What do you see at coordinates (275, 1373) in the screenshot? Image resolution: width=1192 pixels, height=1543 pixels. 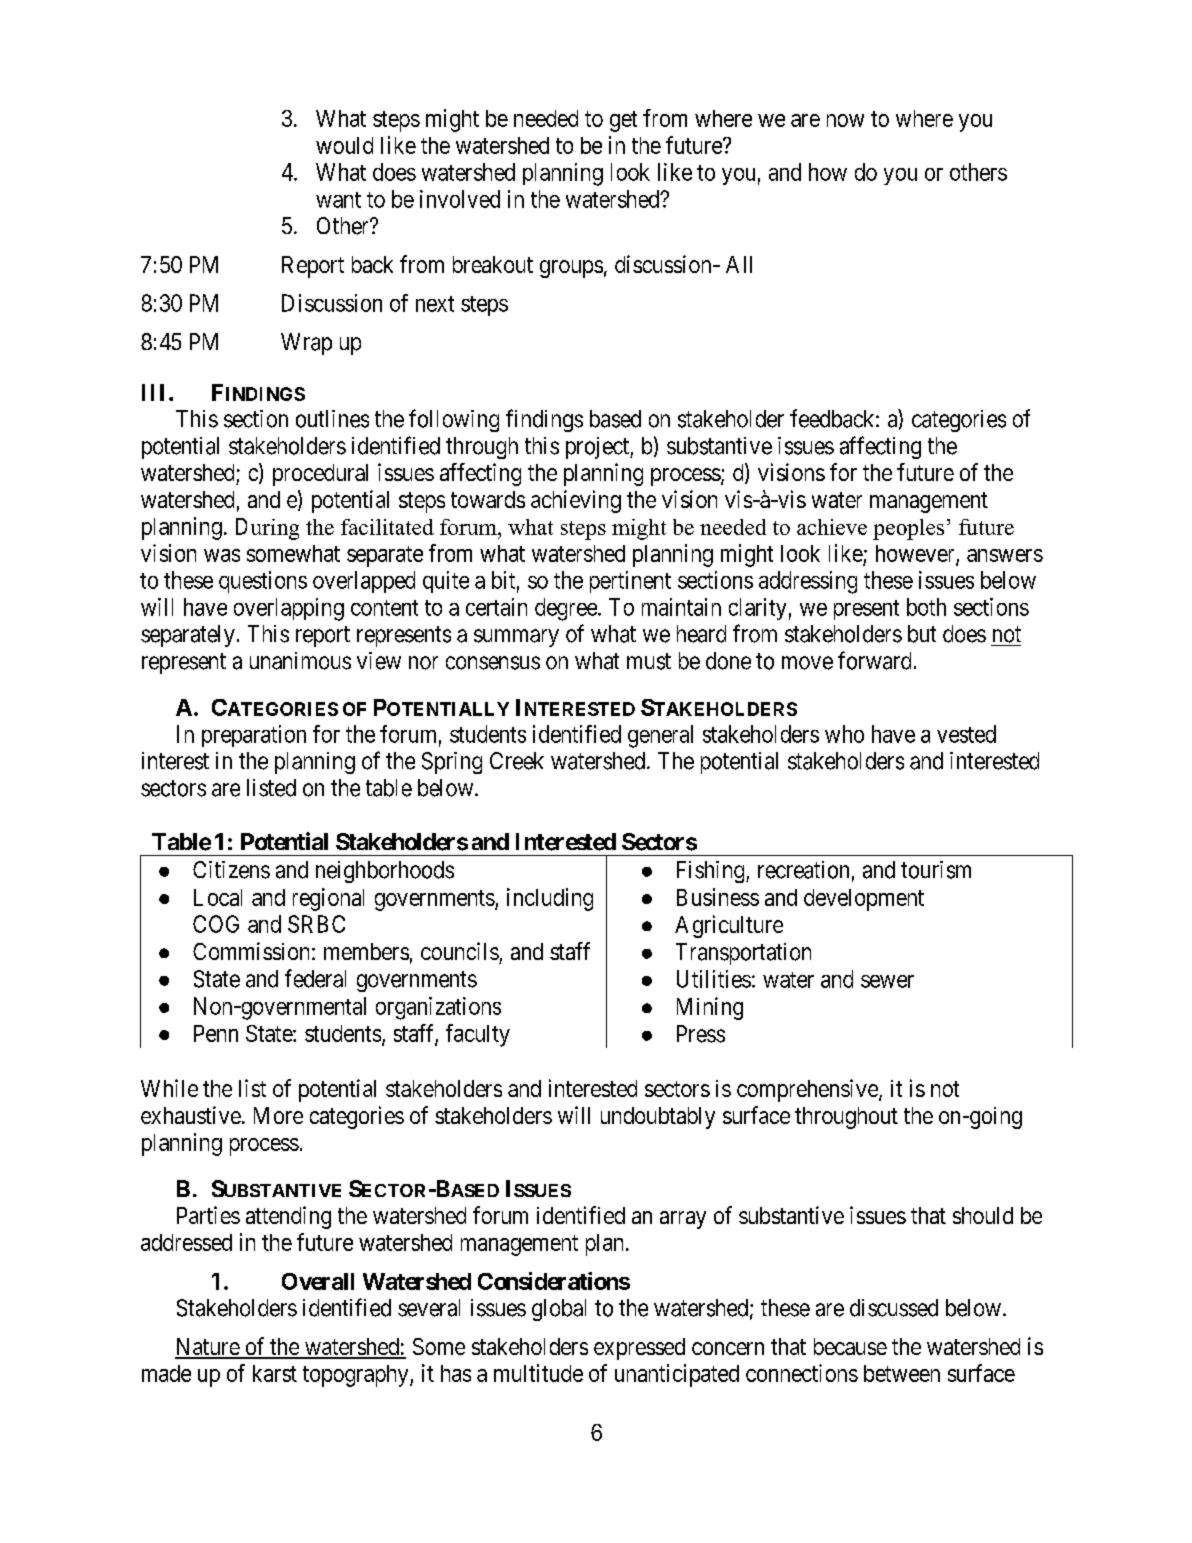 I see `karst` at bounding box center [275, 1373].
